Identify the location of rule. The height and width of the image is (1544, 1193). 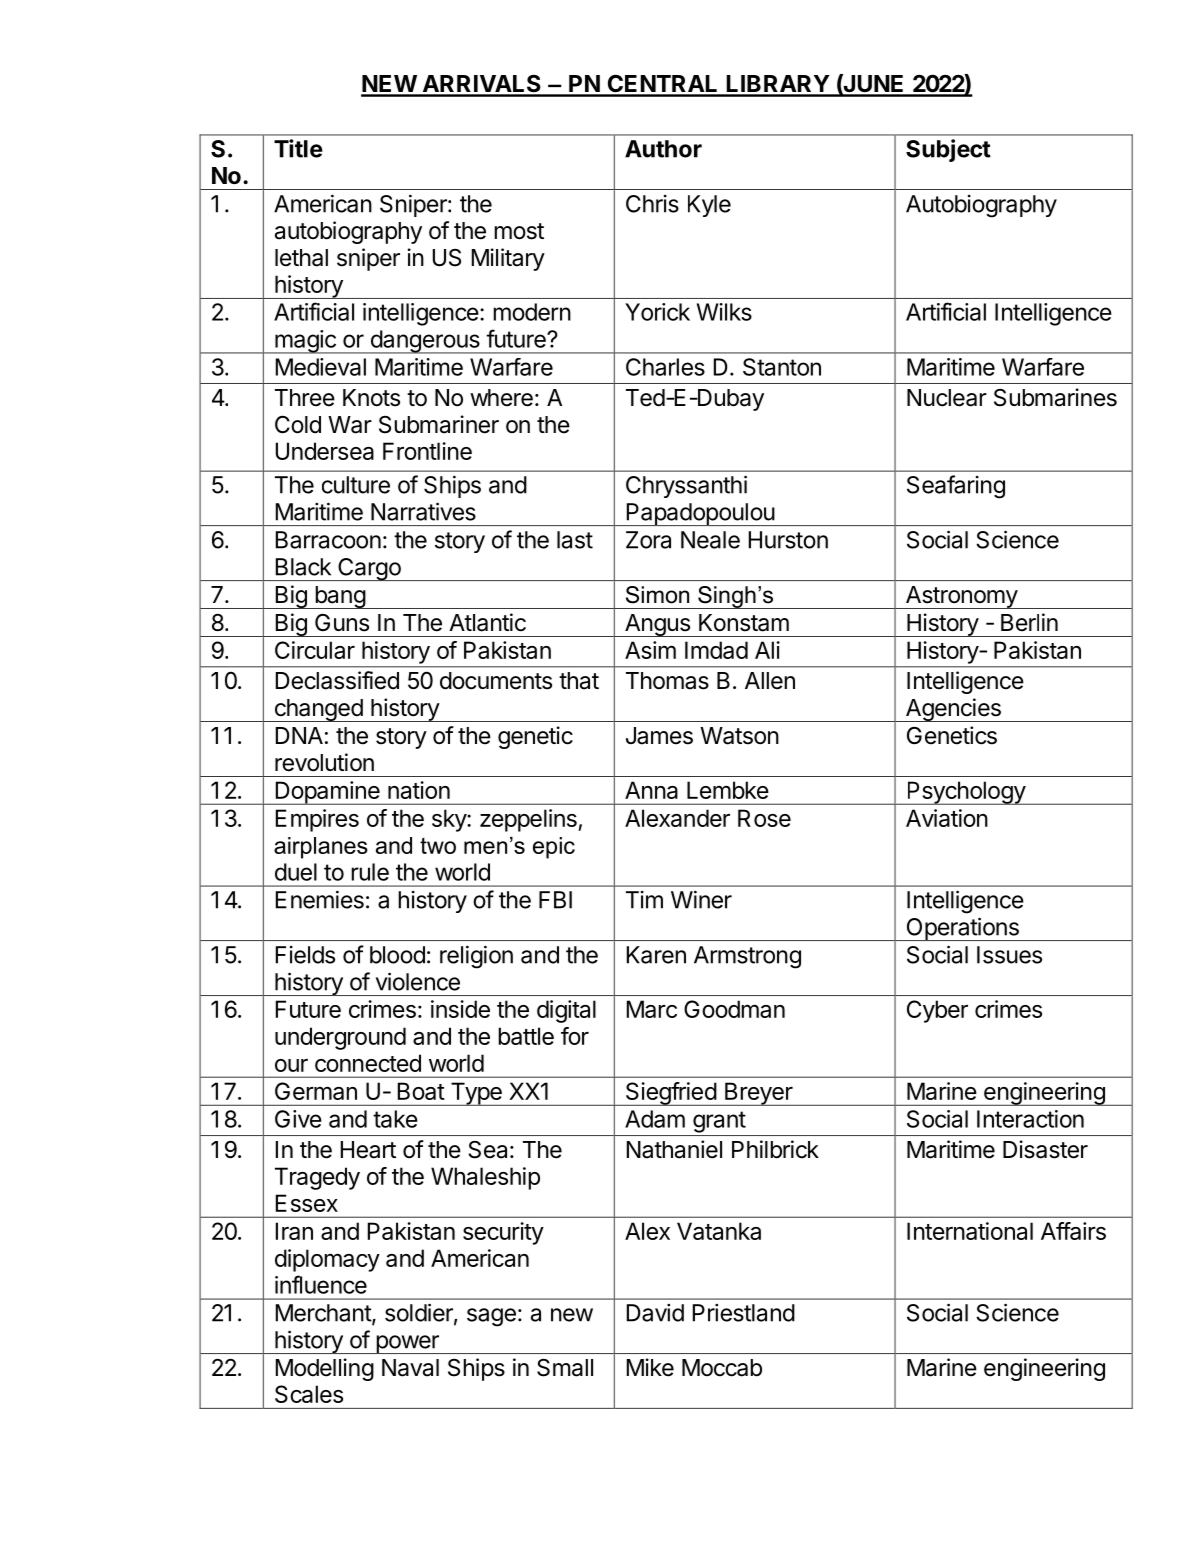
(370, 872).
